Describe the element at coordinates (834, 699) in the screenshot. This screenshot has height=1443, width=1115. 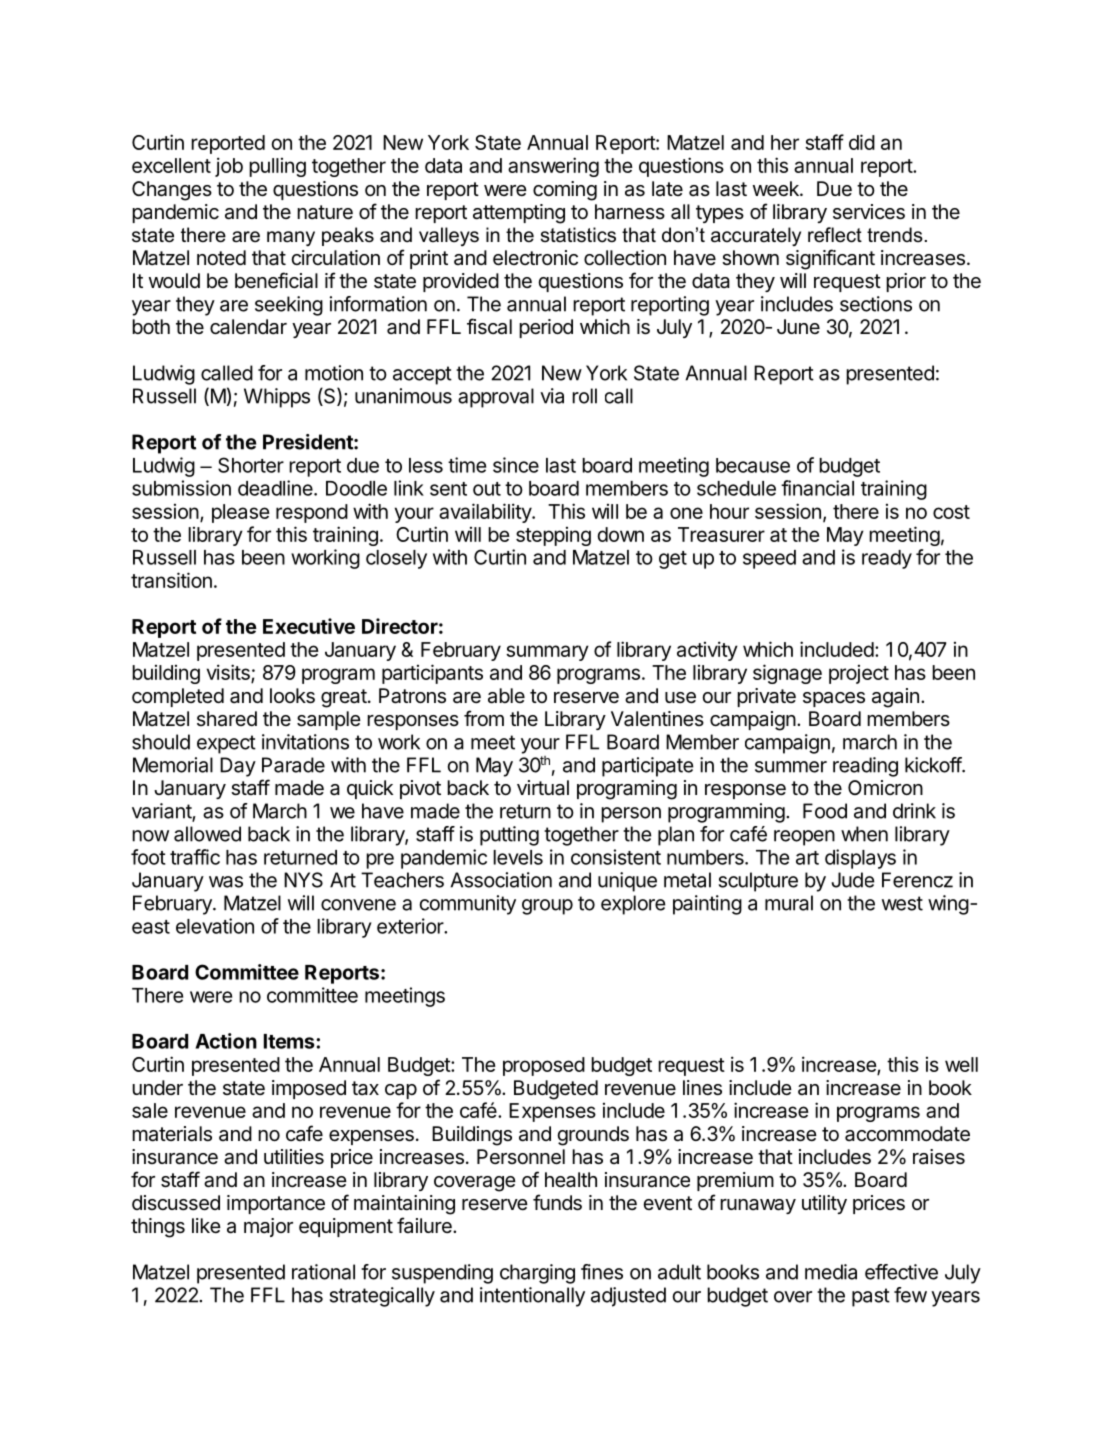
I see `spaces` at that location.
